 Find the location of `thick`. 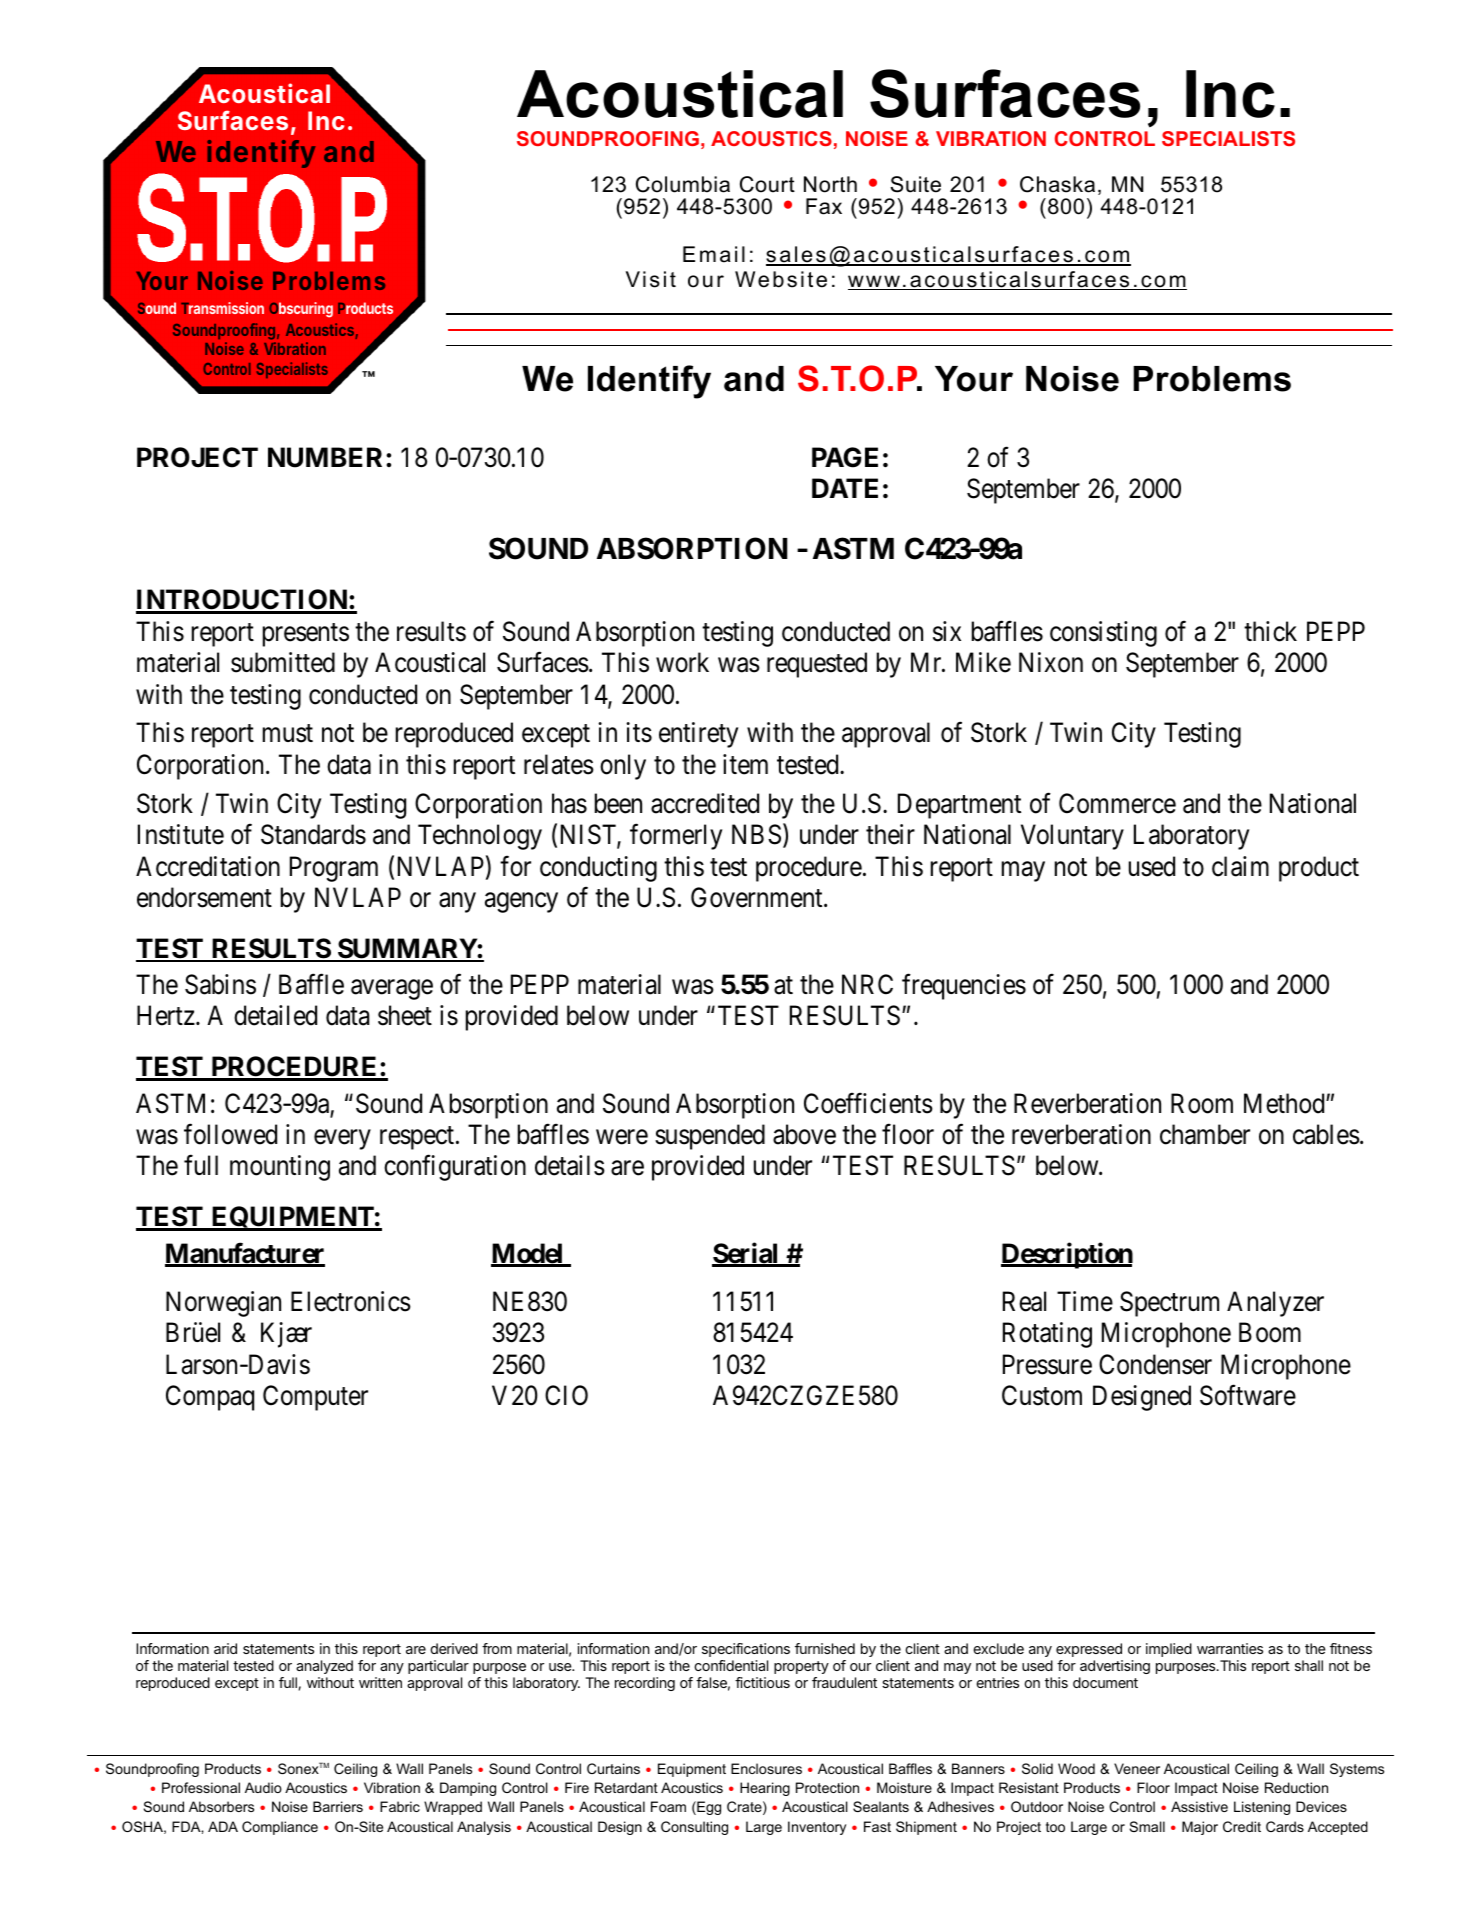

thick is located at coordinates (1270, 631).
